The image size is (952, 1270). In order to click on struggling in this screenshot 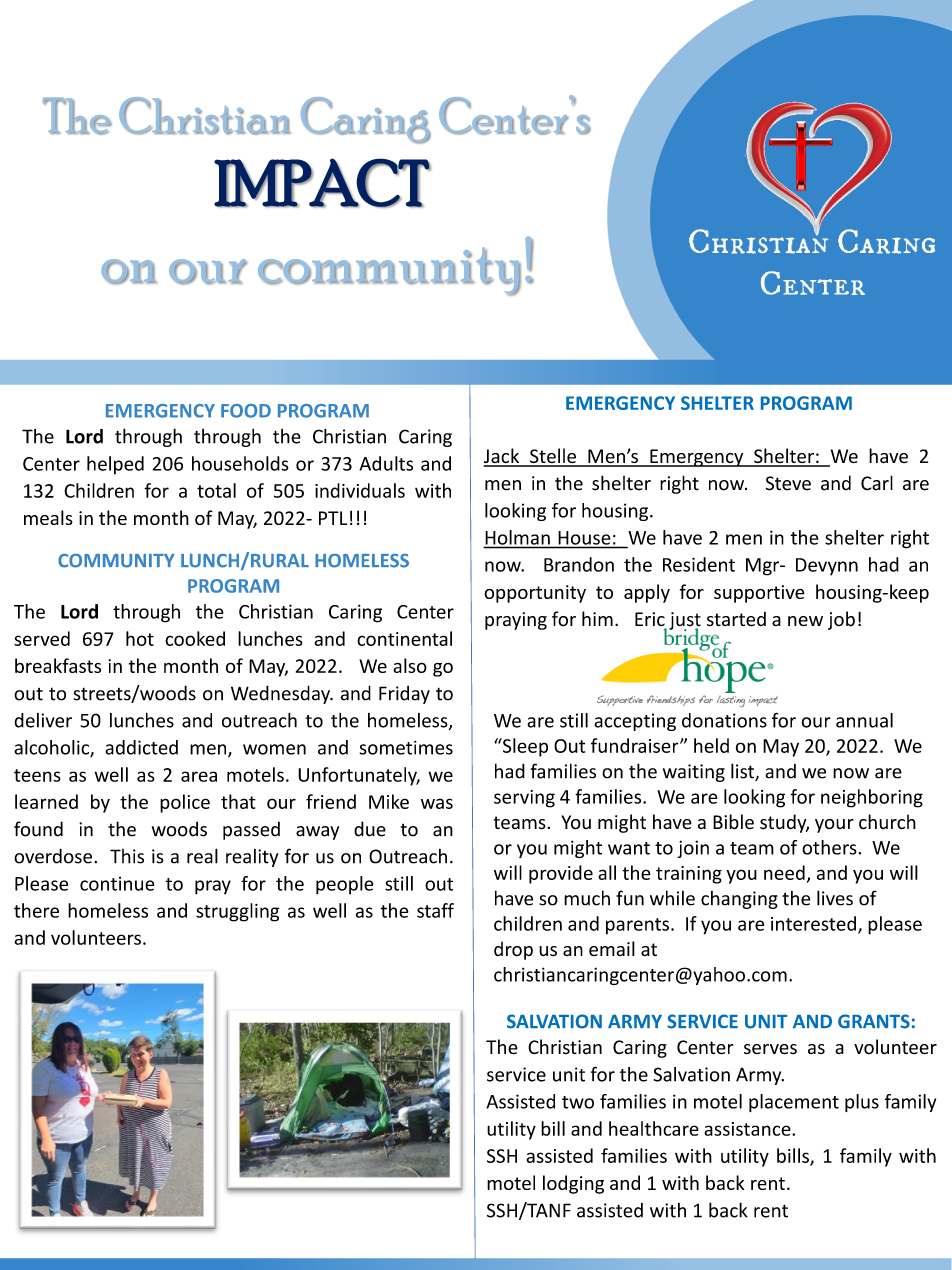, I will do `click(237, 912)`.
